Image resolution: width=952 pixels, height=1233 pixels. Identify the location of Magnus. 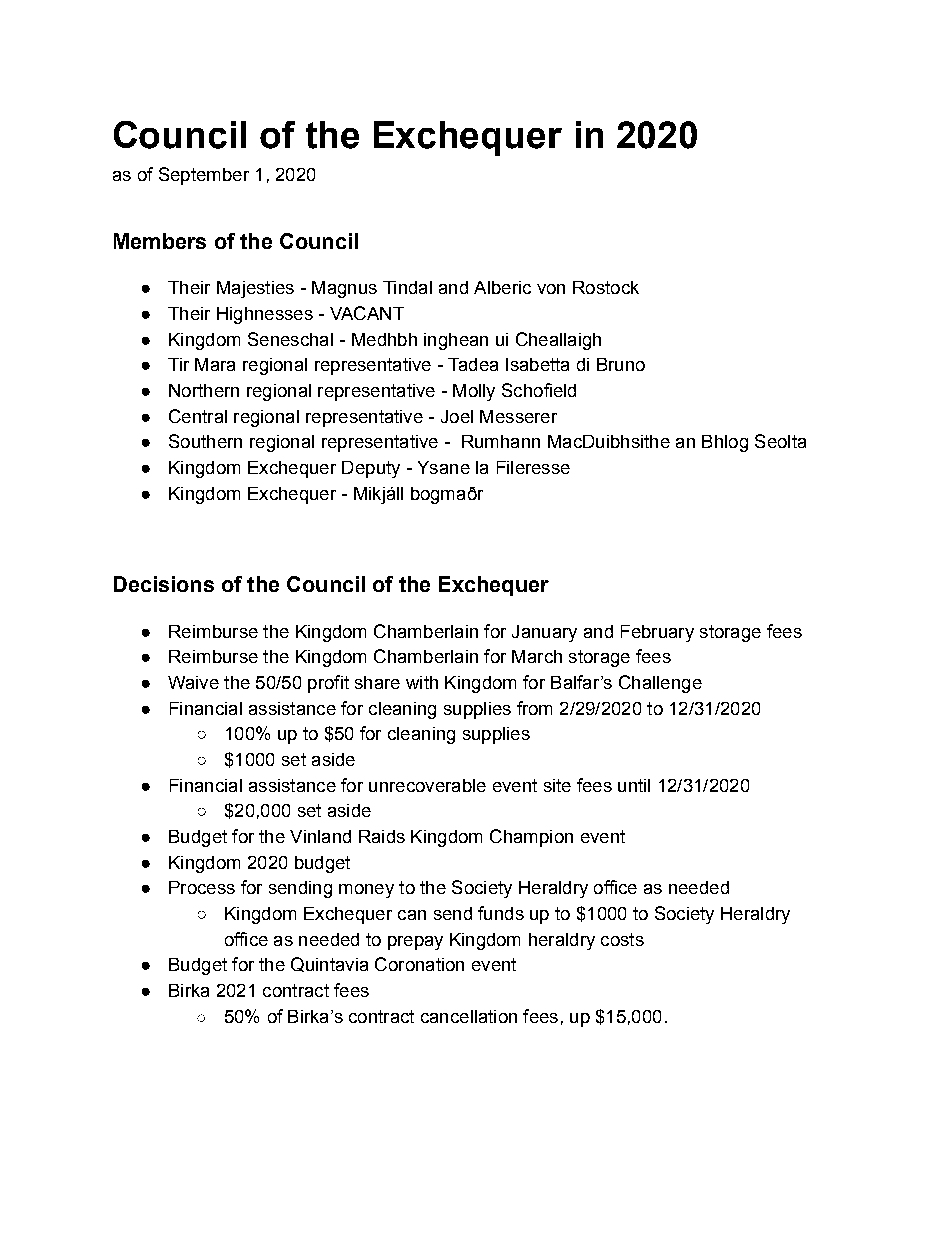
(344, 289).
